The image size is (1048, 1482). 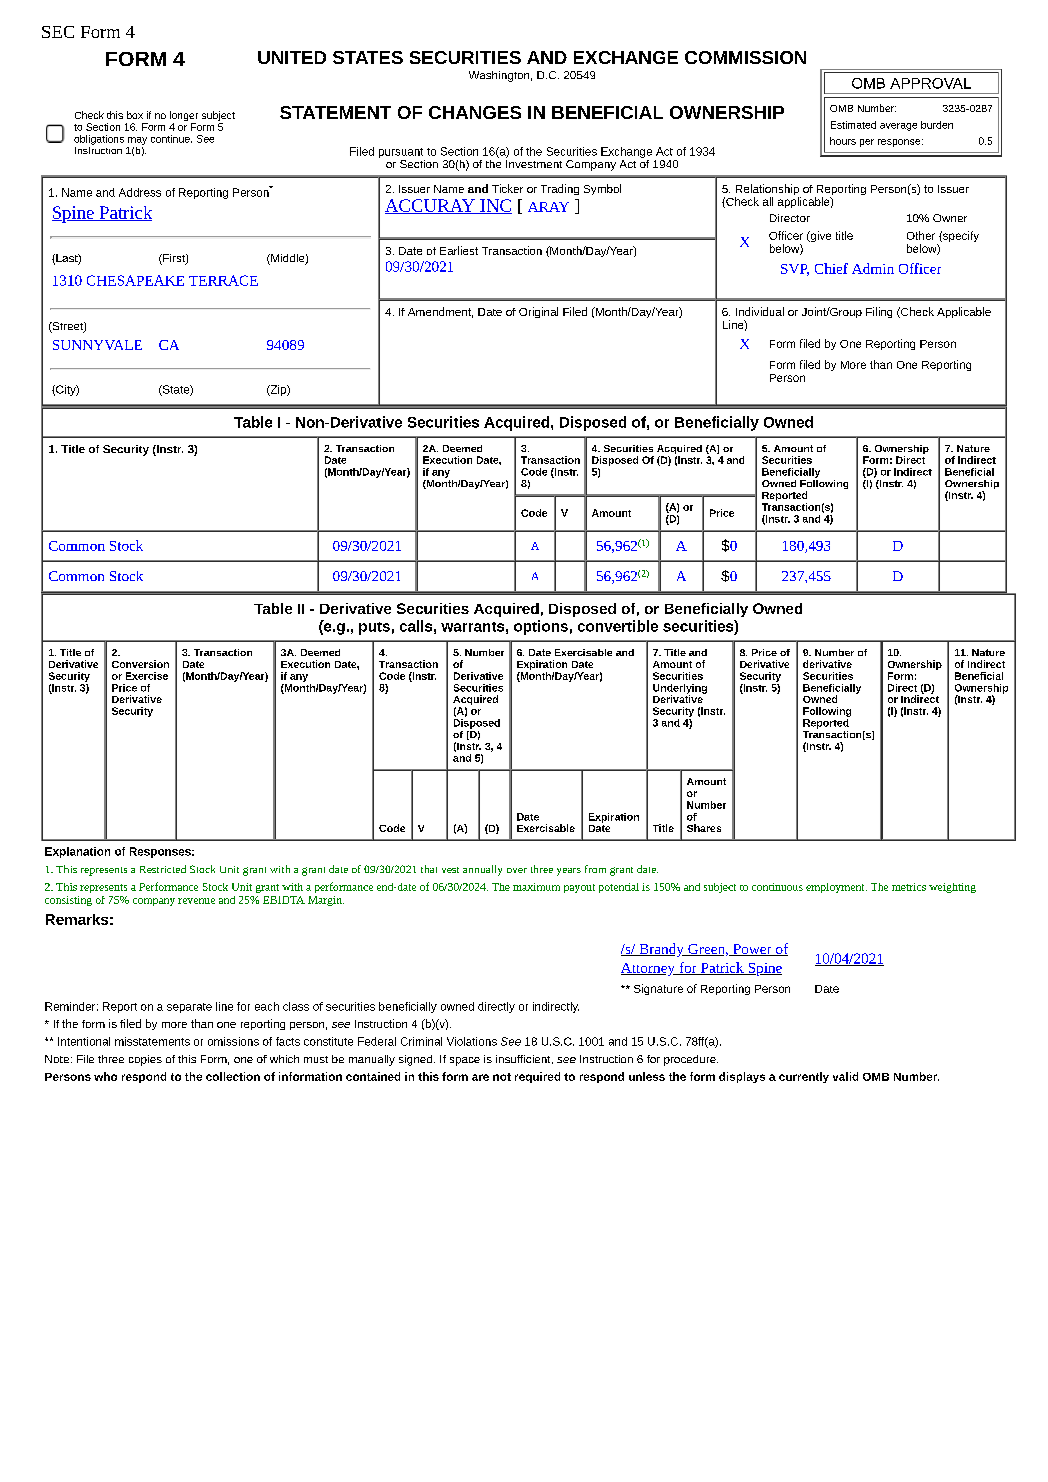 I want to click on SUNNYVALE, so click(x=97, y=345).
